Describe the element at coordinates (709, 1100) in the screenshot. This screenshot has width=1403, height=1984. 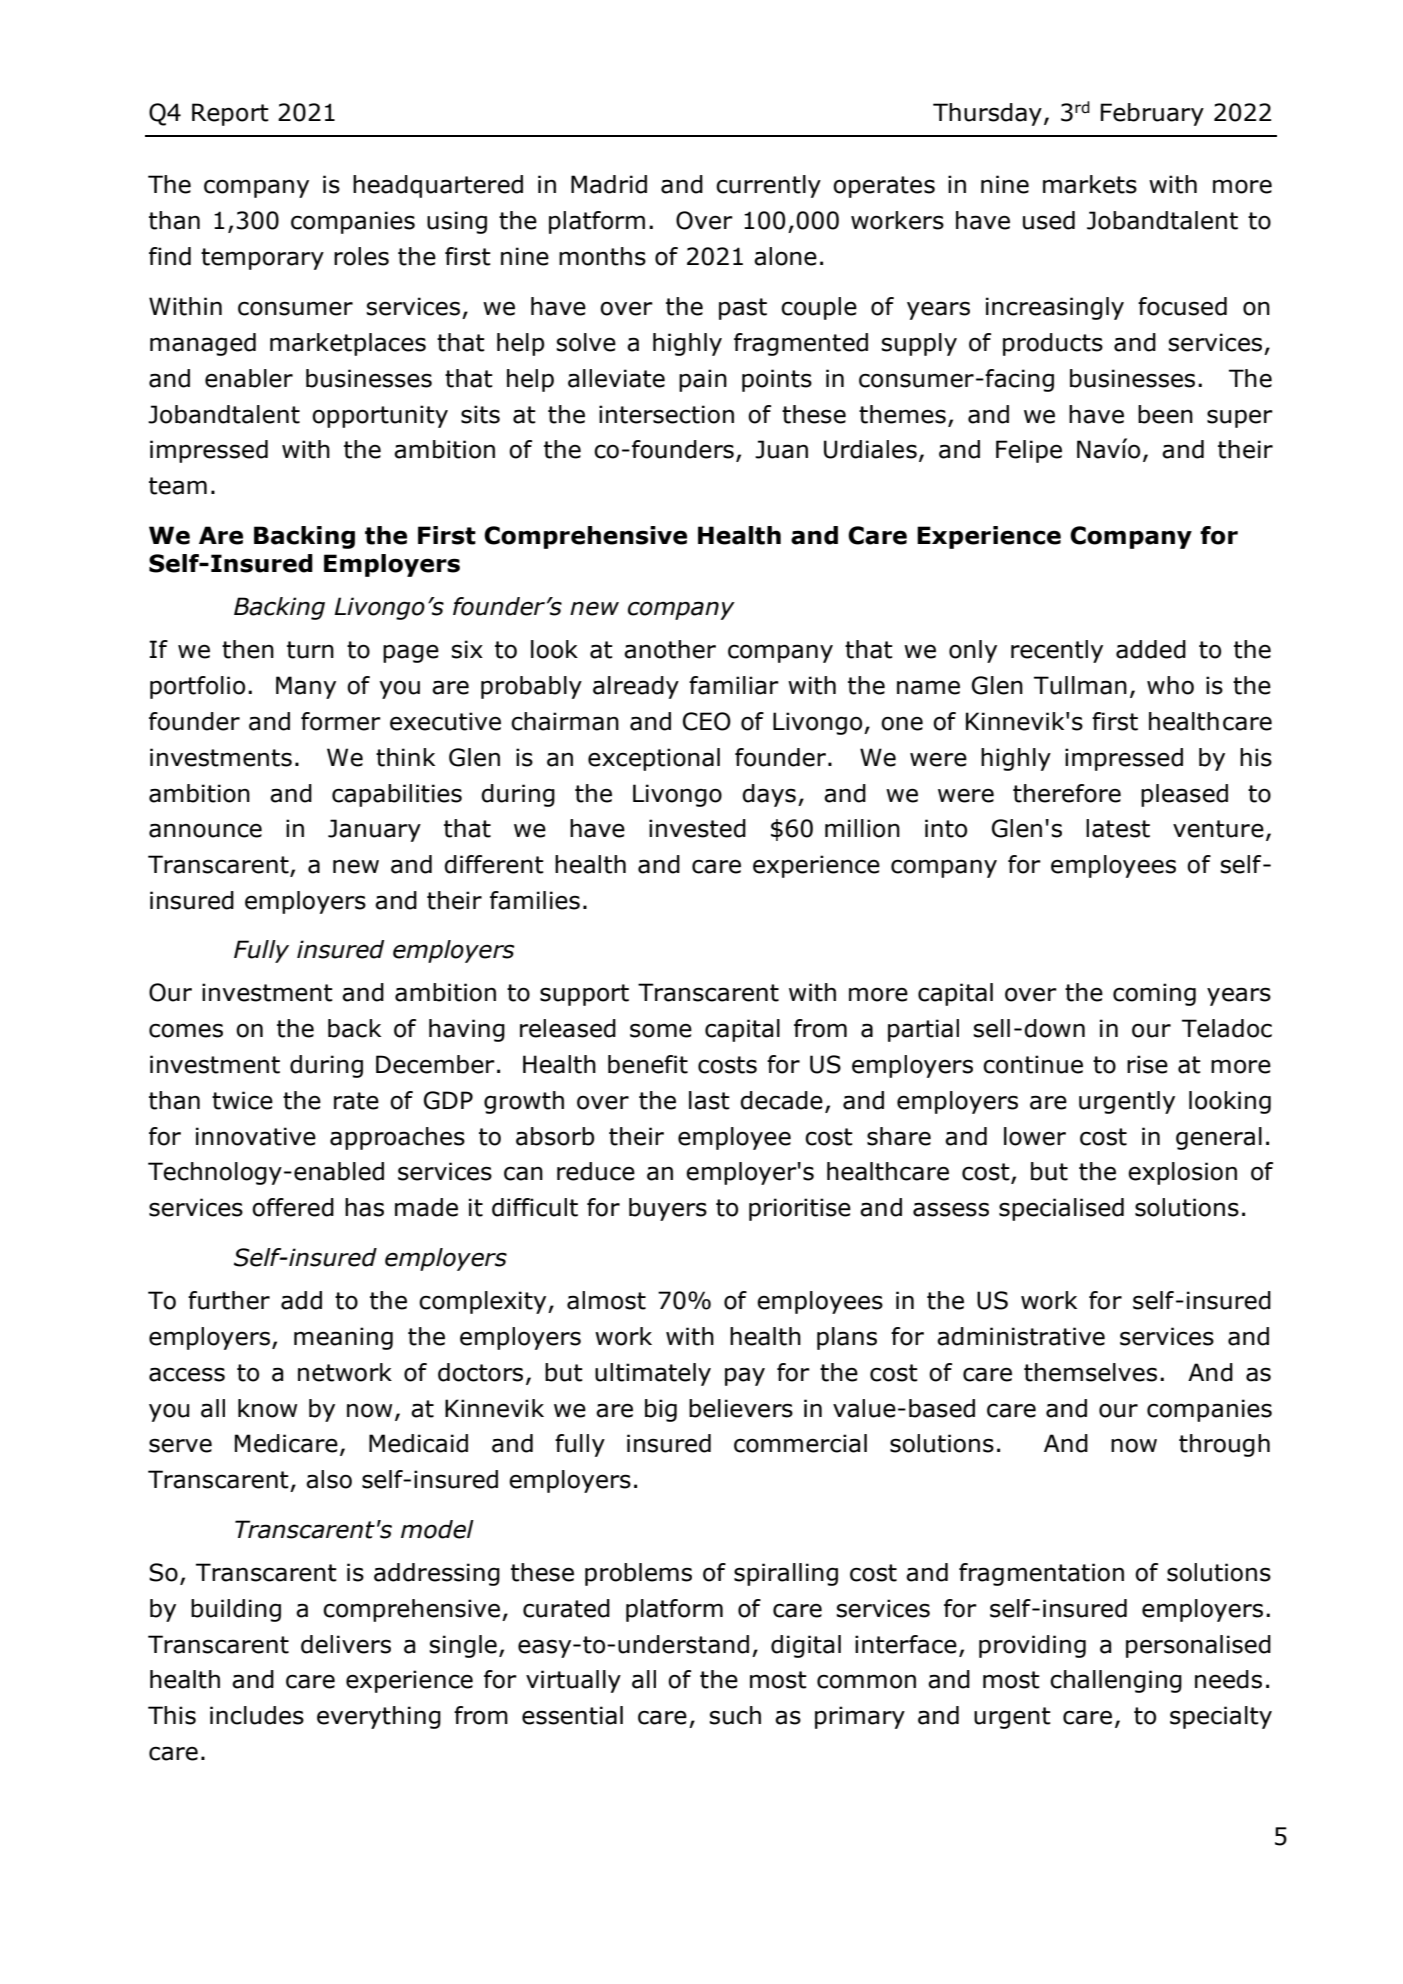
I see `last` at that location.
